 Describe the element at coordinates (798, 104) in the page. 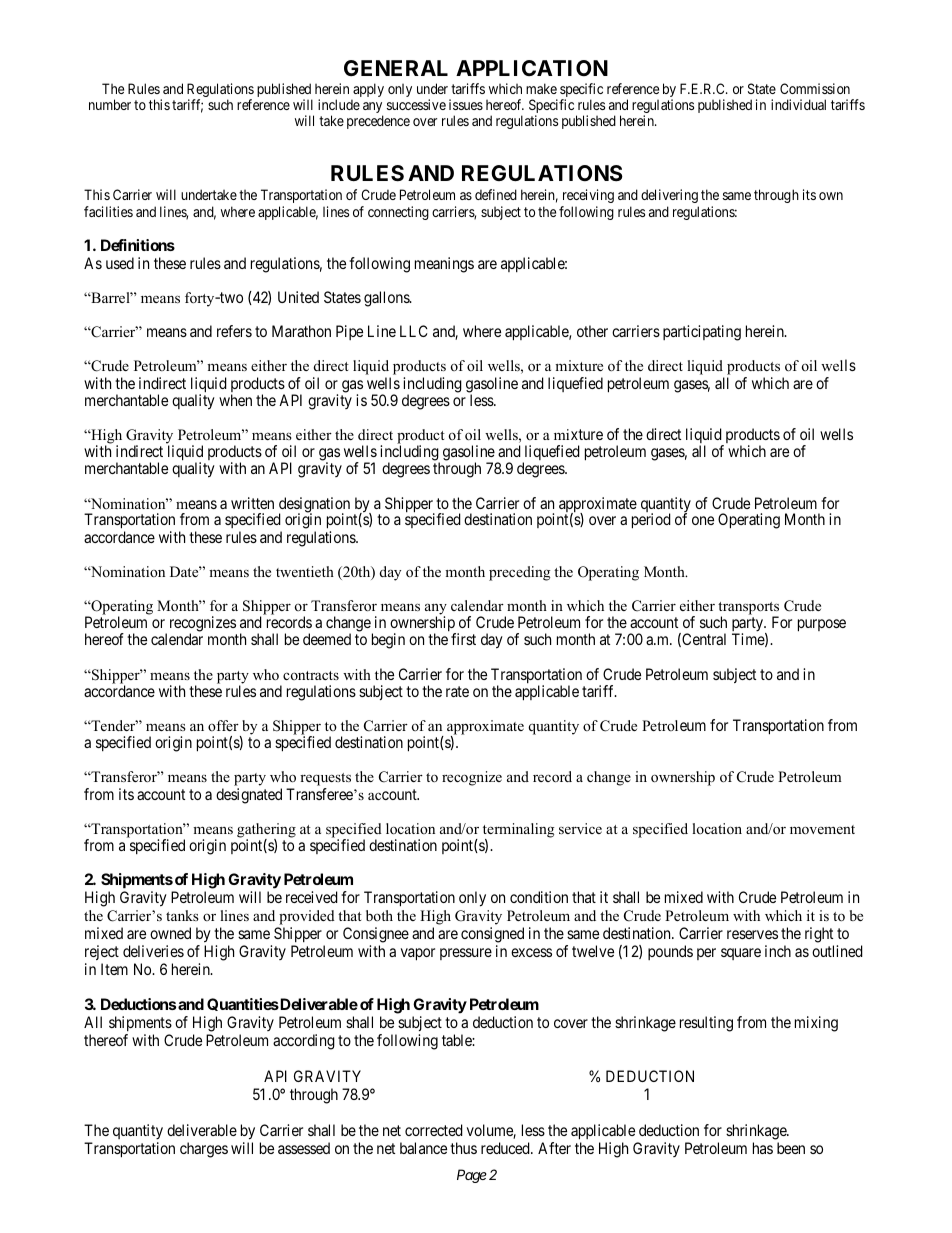

I see `individual` at that location.
